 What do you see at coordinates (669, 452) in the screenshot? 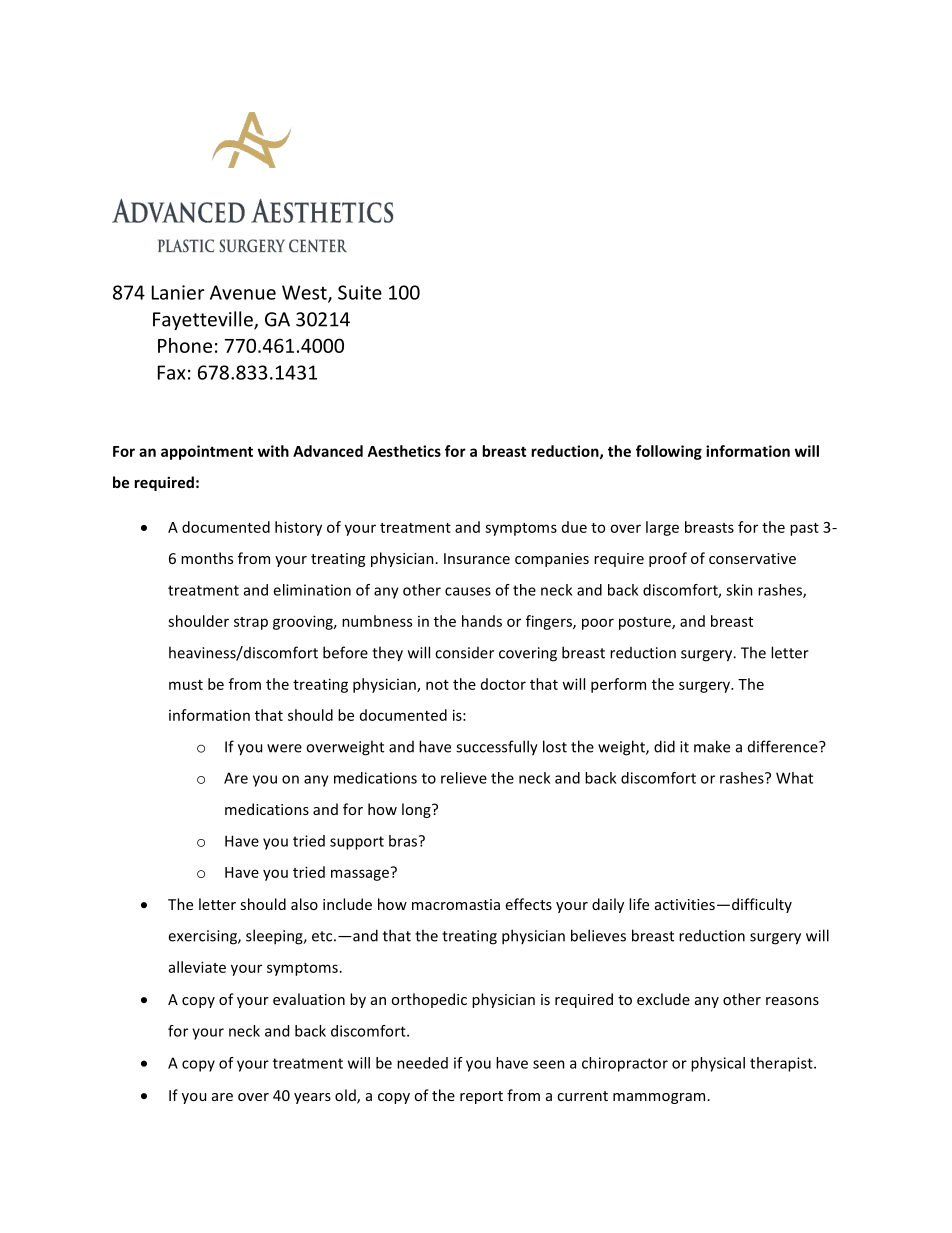
I see `following` at bounding box center [669, 452].
